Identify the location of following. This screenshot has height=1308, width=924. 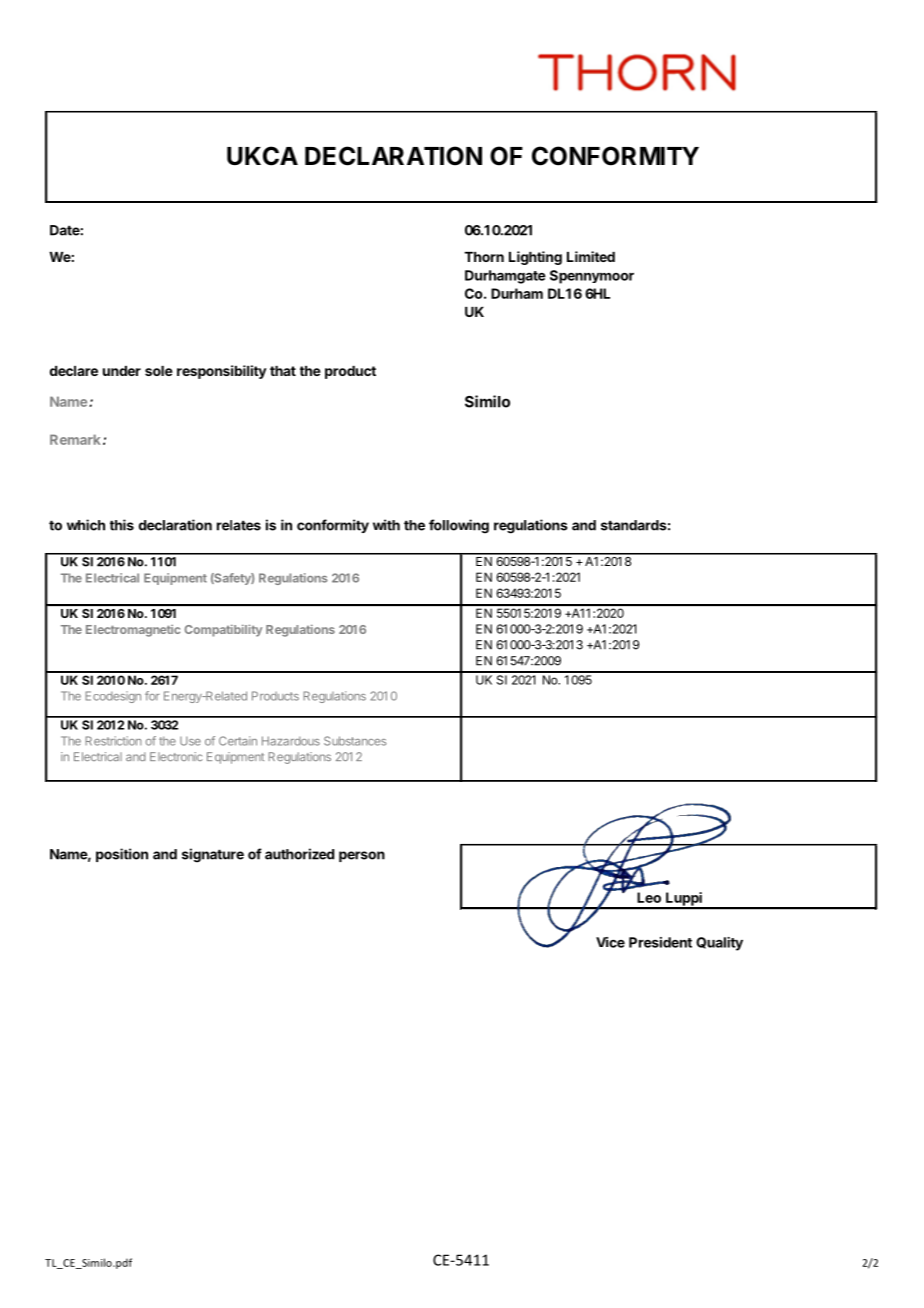
(459, 526).
